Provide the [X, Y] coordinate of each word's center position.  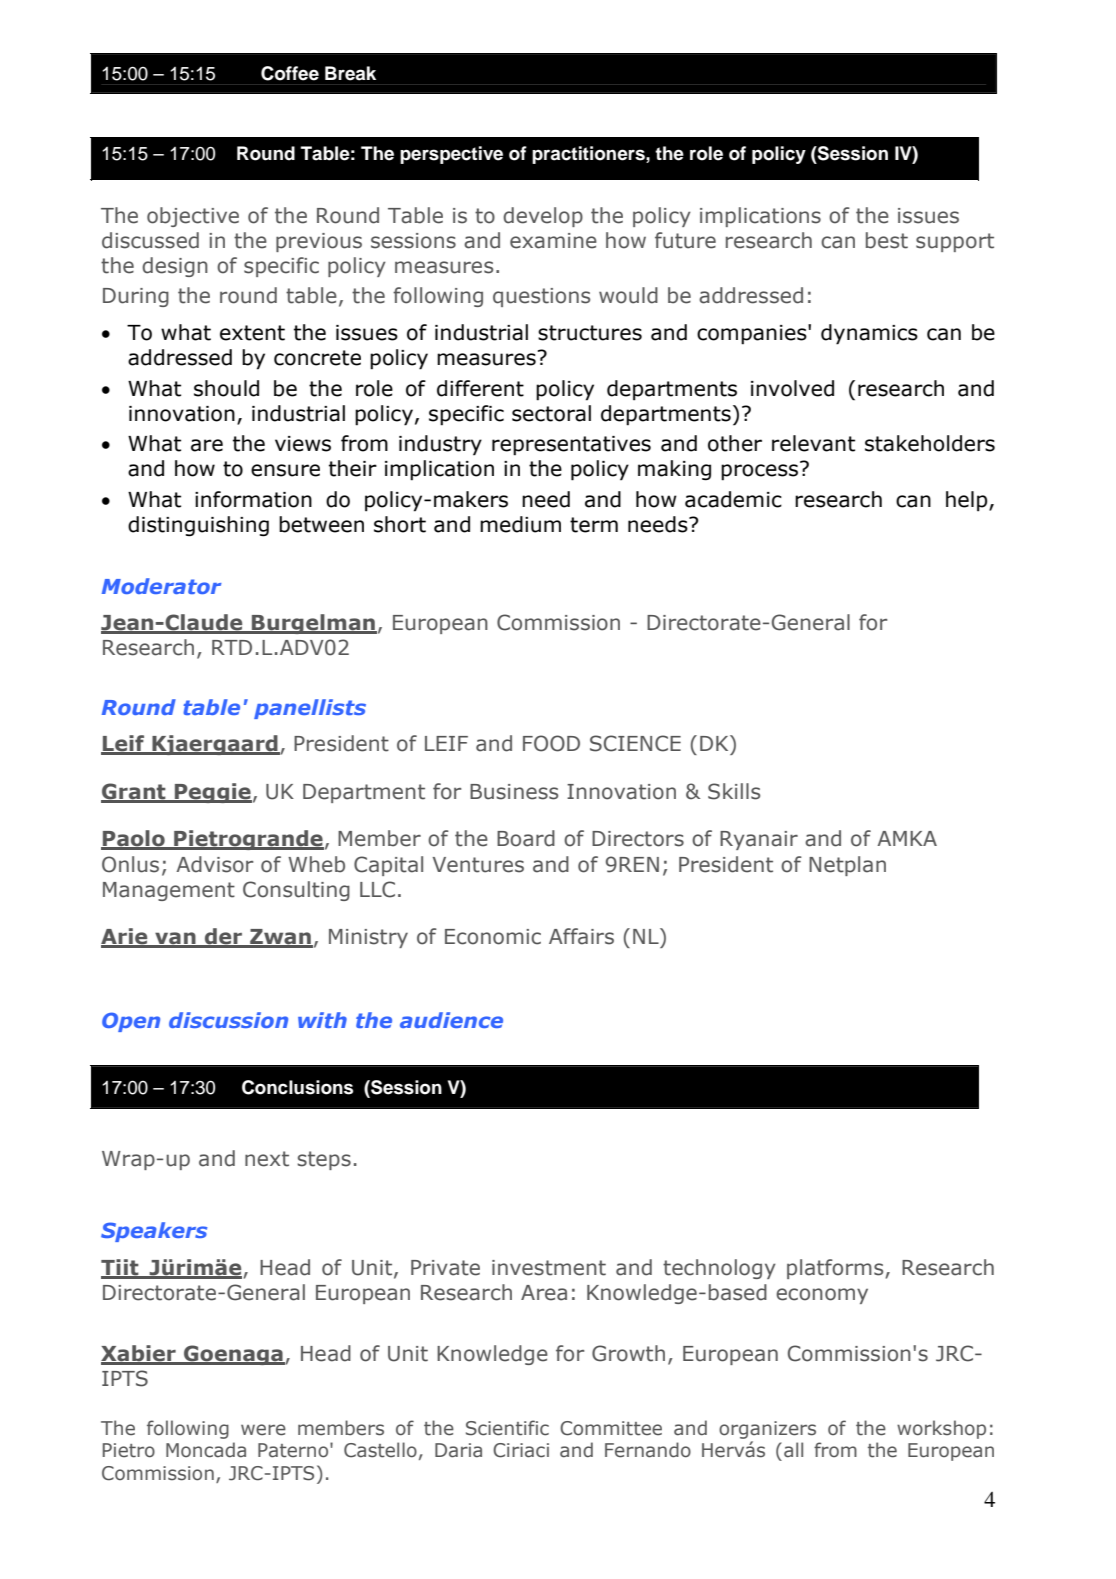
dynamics [869, 334]
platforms [836, 1269]
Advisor [214, 864]
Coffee [290, 73]
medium [520, 524]
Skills [734, 791]
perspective [451, 155]
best [887, 240]
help [968, 501]
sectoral [551, 413]
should [226, 388]
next [267, 1159]
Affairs [581, 936]
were [263, 1430]
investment [549, 1268]
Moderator [162, 586]
